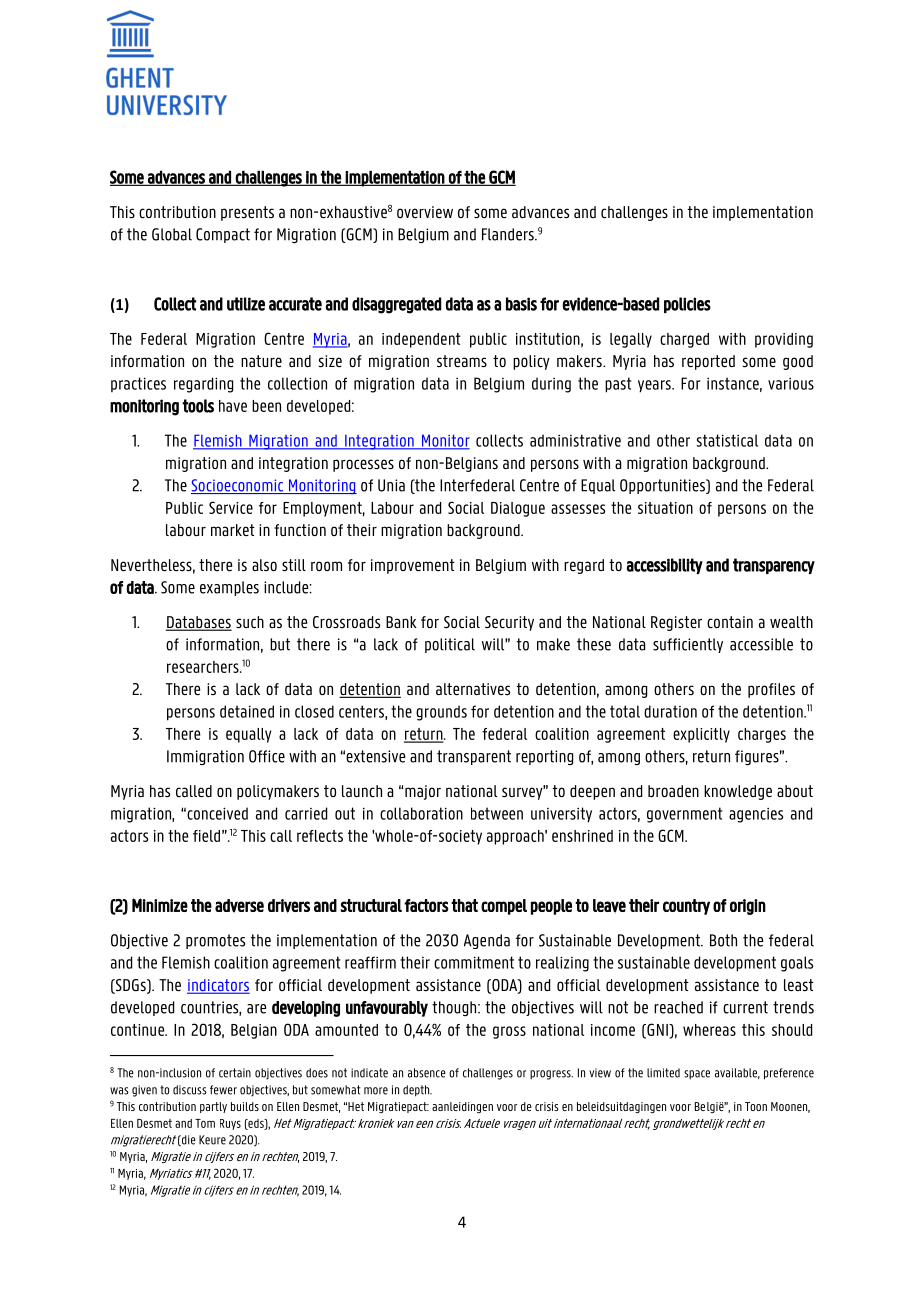  Describe the element at coordinates (687, 305) in the screenshot. I see `policies` at that location.
